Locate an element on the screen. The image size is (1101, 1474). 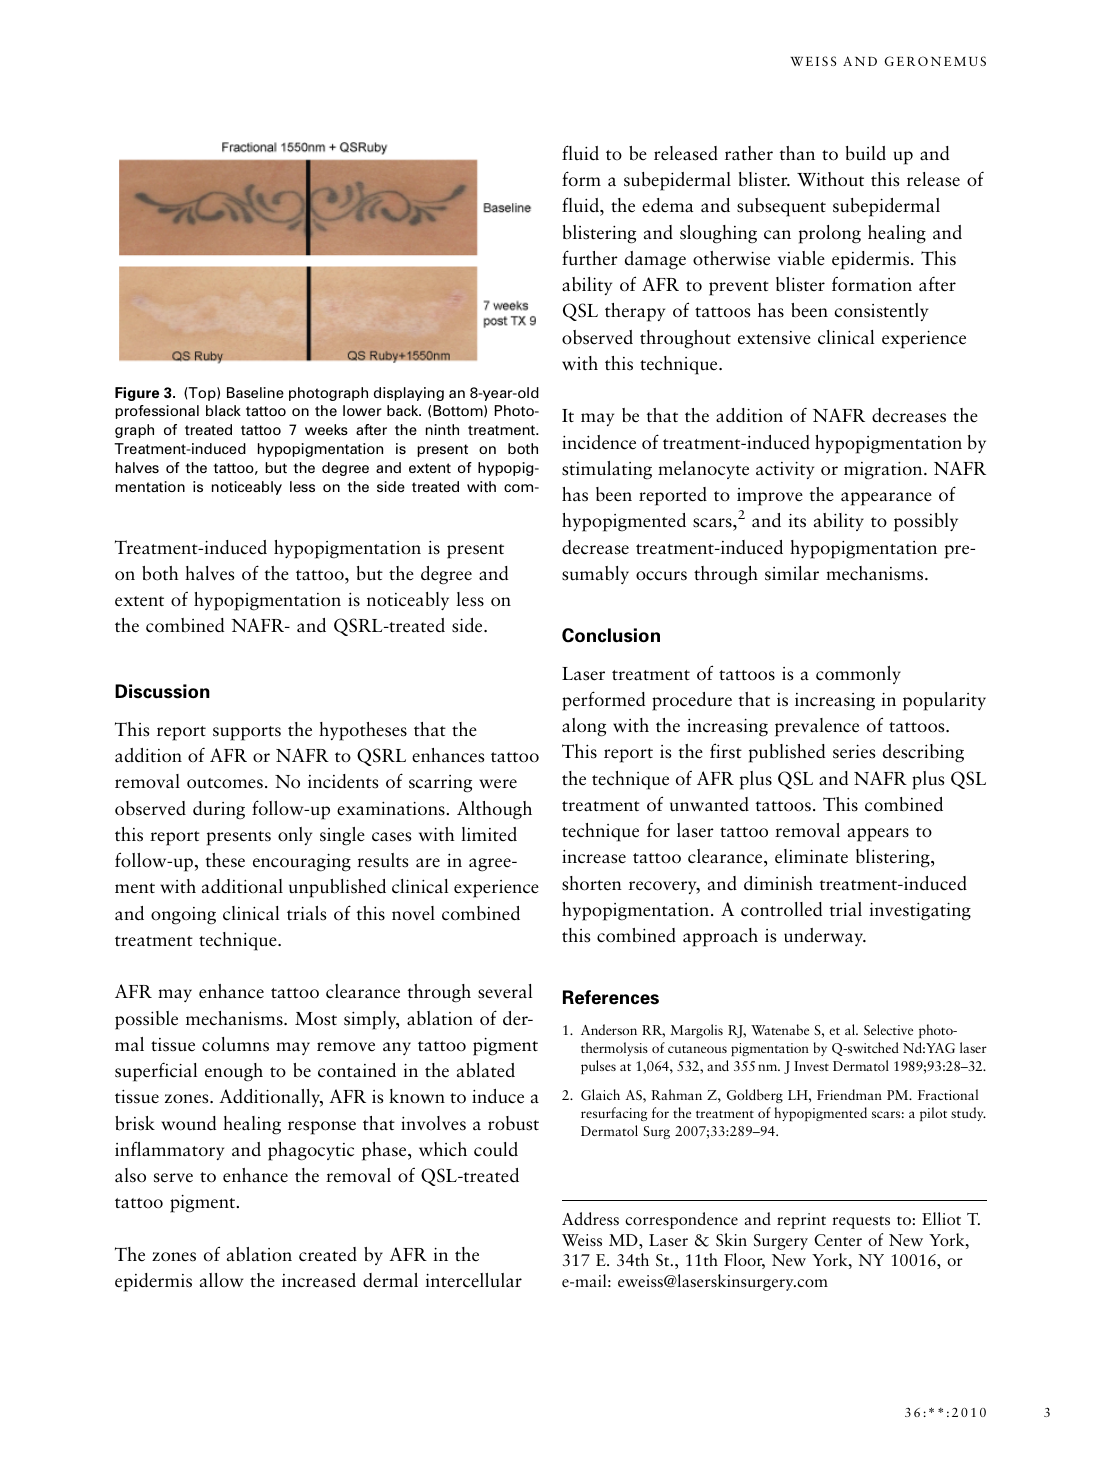
further is located at coordinates (590, 258).
